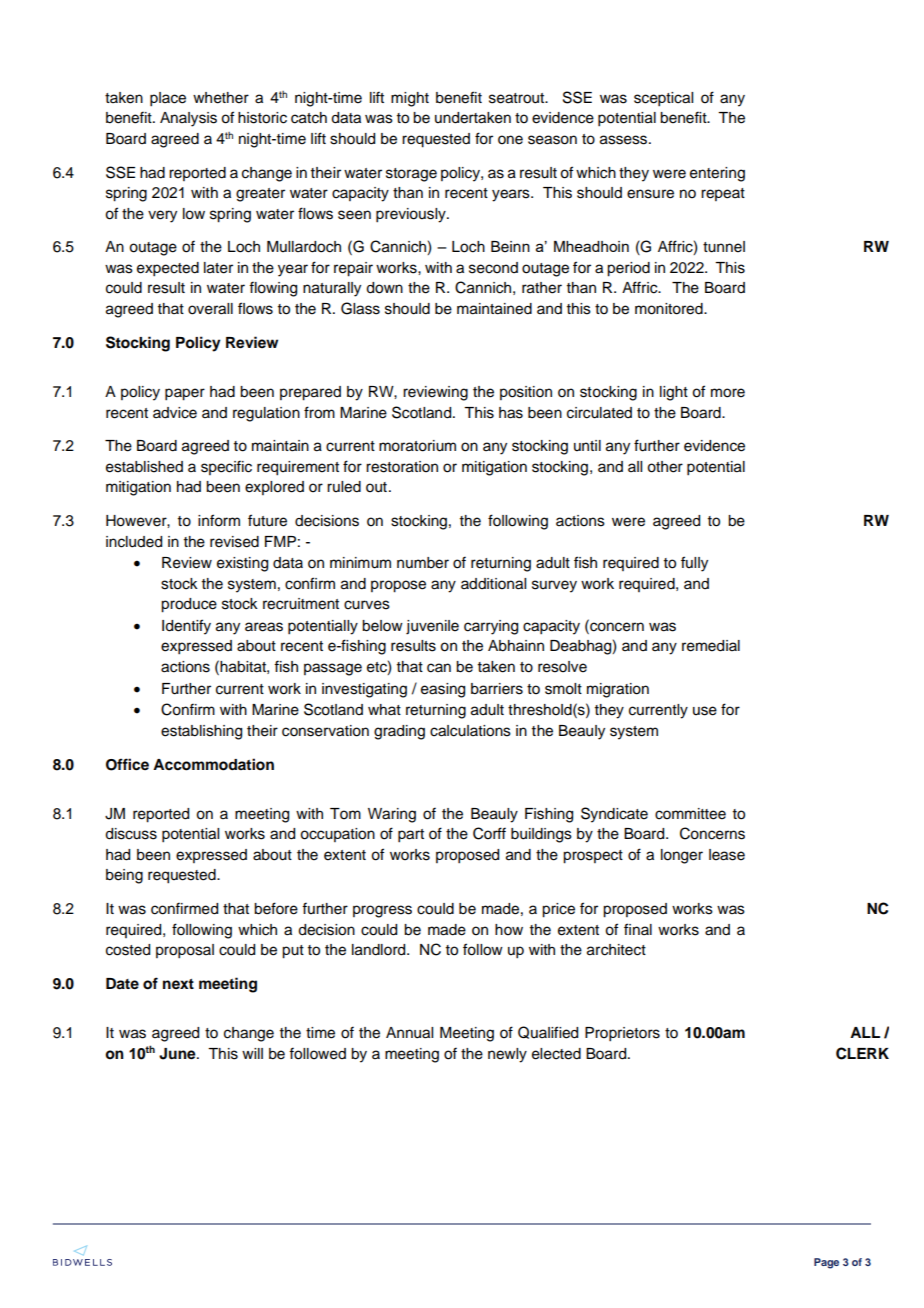 The width and height of the screenshot is (924, 1308). What do you see at coordinates (717, 174) in the screenshot?
I see `entering` at bounding box center [717, 174].
